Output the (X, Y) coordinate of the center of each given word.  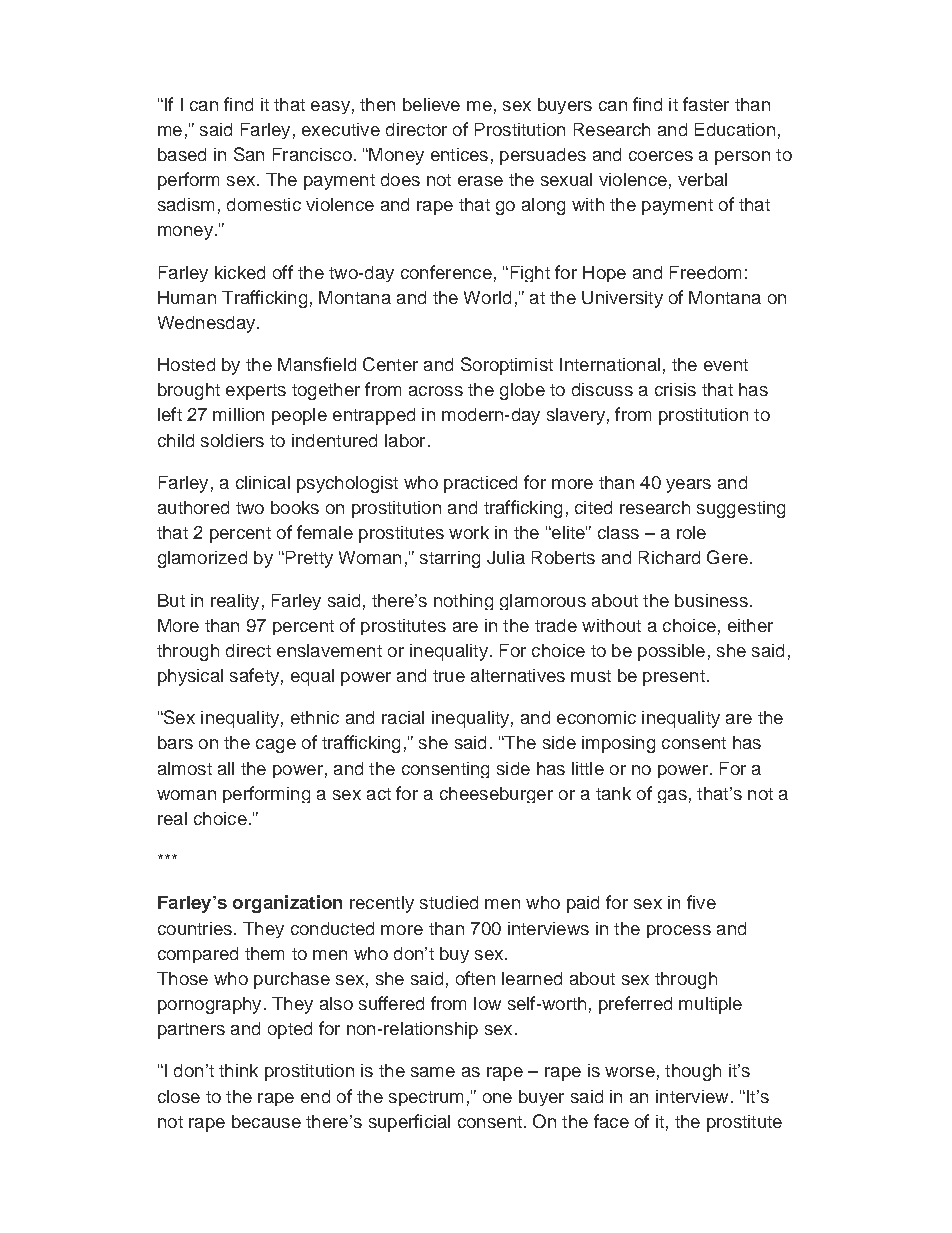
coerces (661, 156)
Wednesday (208, 324)
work (469, 532)
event (726, 365)
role (691, 532)
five (701, 902)
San (249, 154)
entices (459, 154)
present (674, 678)
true (449, 676)
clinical (263, 482)
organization (287, 904)
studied (449, 902)
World (487, 297)
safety (254, 677)
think (238, 1070)
